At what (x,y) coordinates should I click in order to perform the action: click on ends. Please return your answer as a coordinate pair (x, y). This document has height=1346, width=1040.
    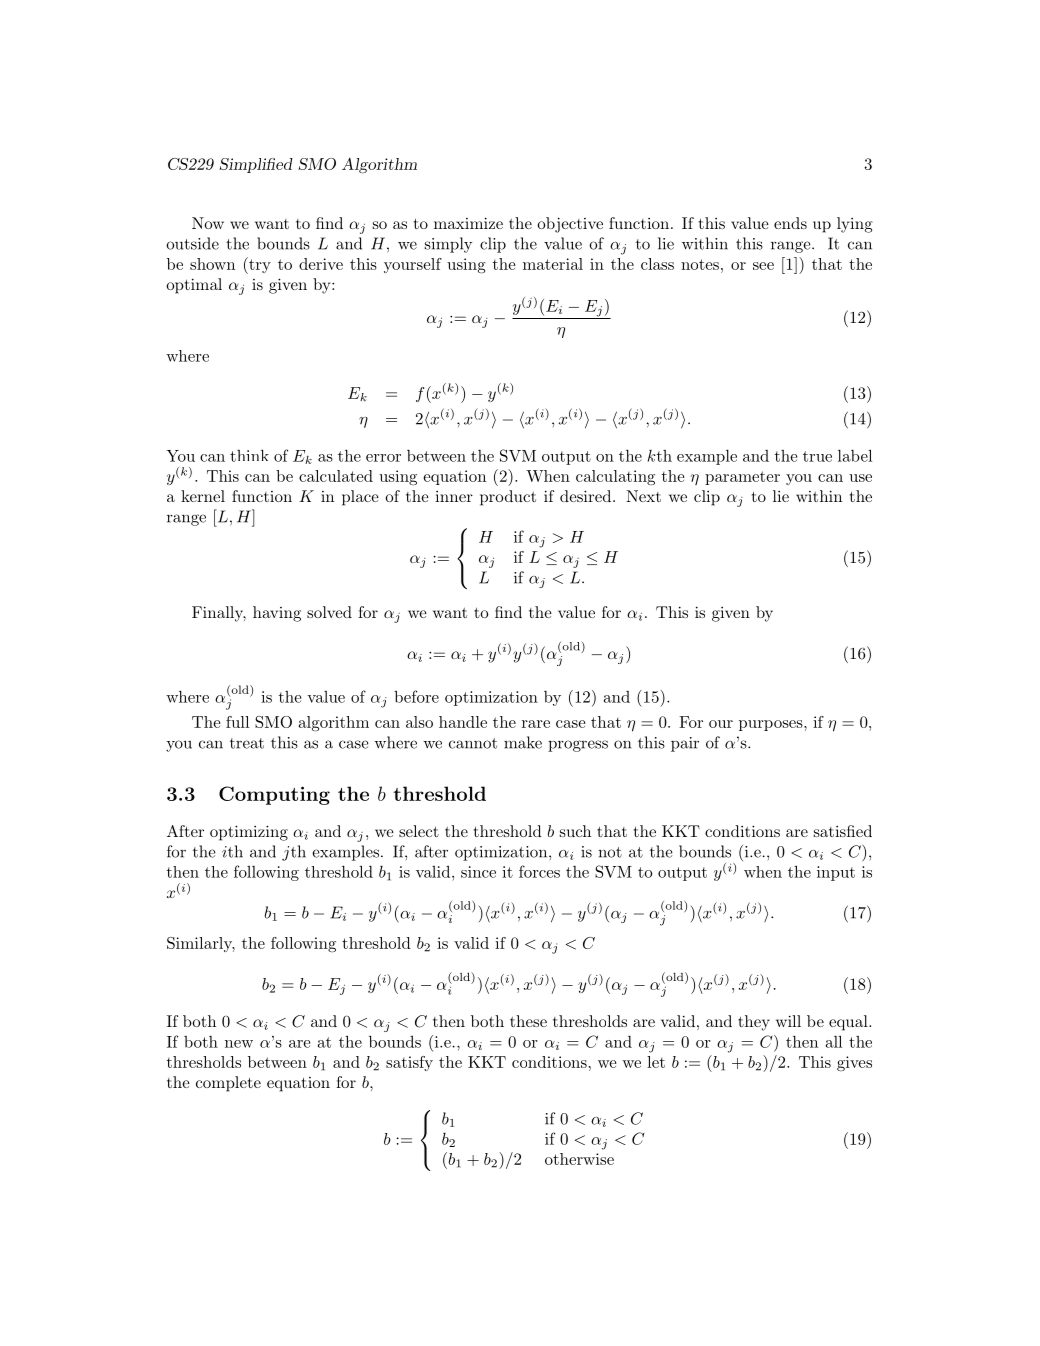
    Looking at the image, I should click on (790, 223).
